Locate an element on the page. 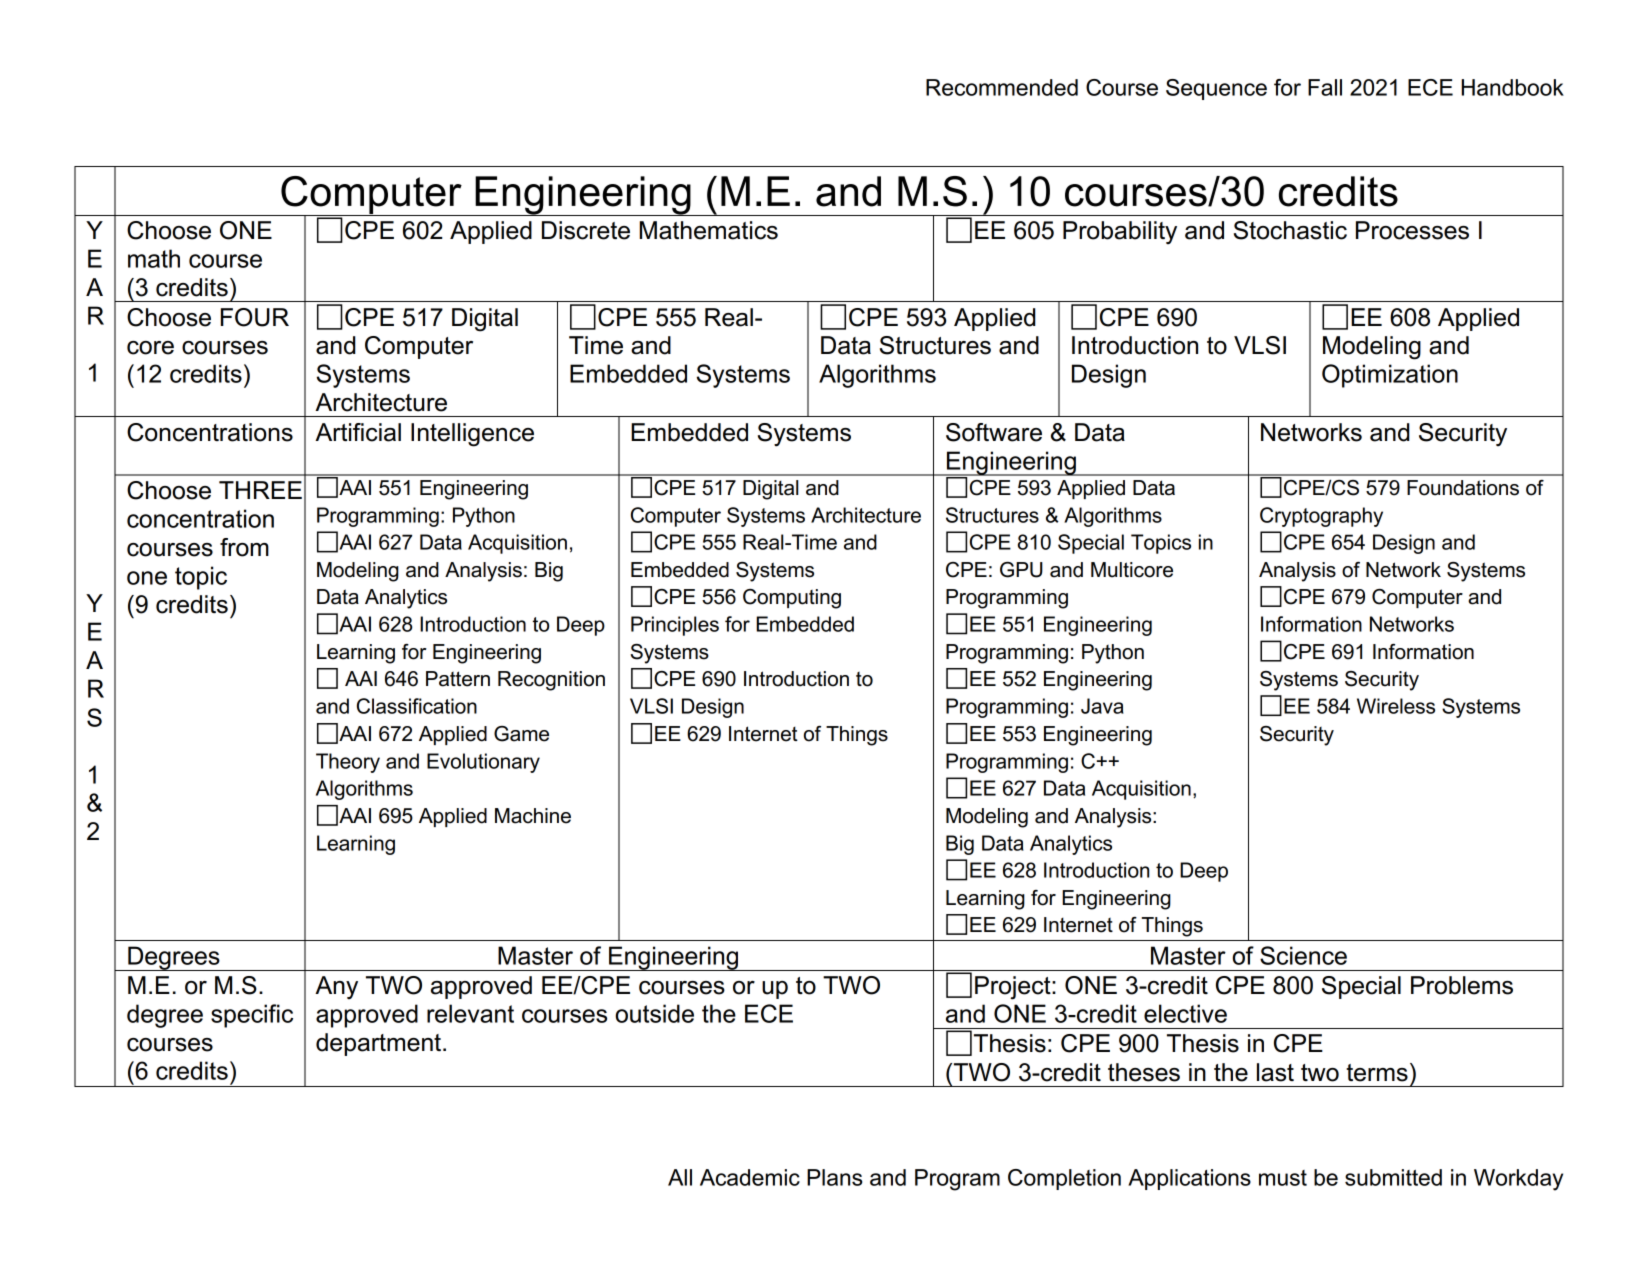 Image resolution: width=1638 pixels, height=1265 pixels. Discrete is located at coordinates (586, 230).
